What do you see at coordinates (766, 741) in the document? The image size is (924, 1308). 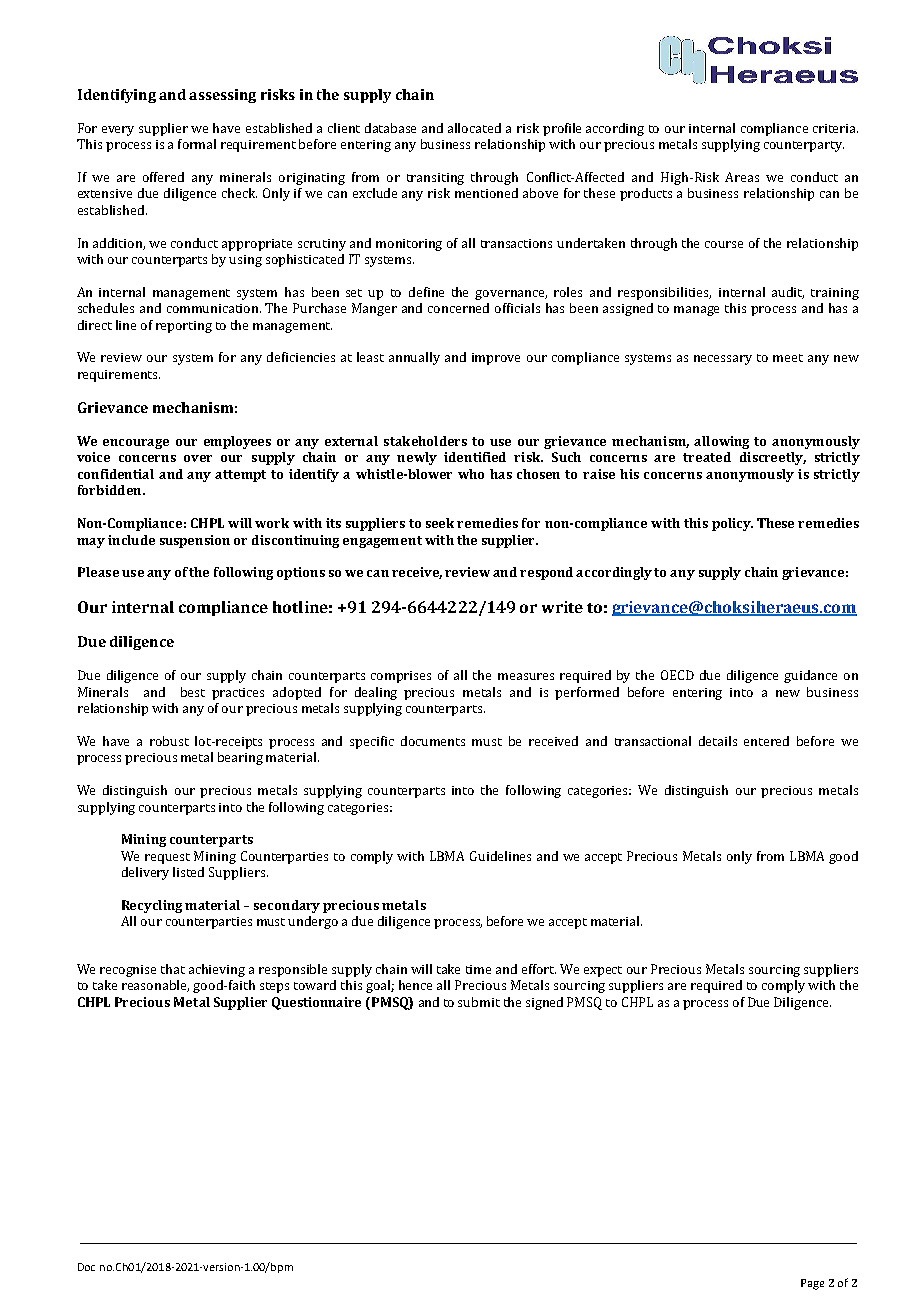 I see `entered` at bounding box center [766, 741].
